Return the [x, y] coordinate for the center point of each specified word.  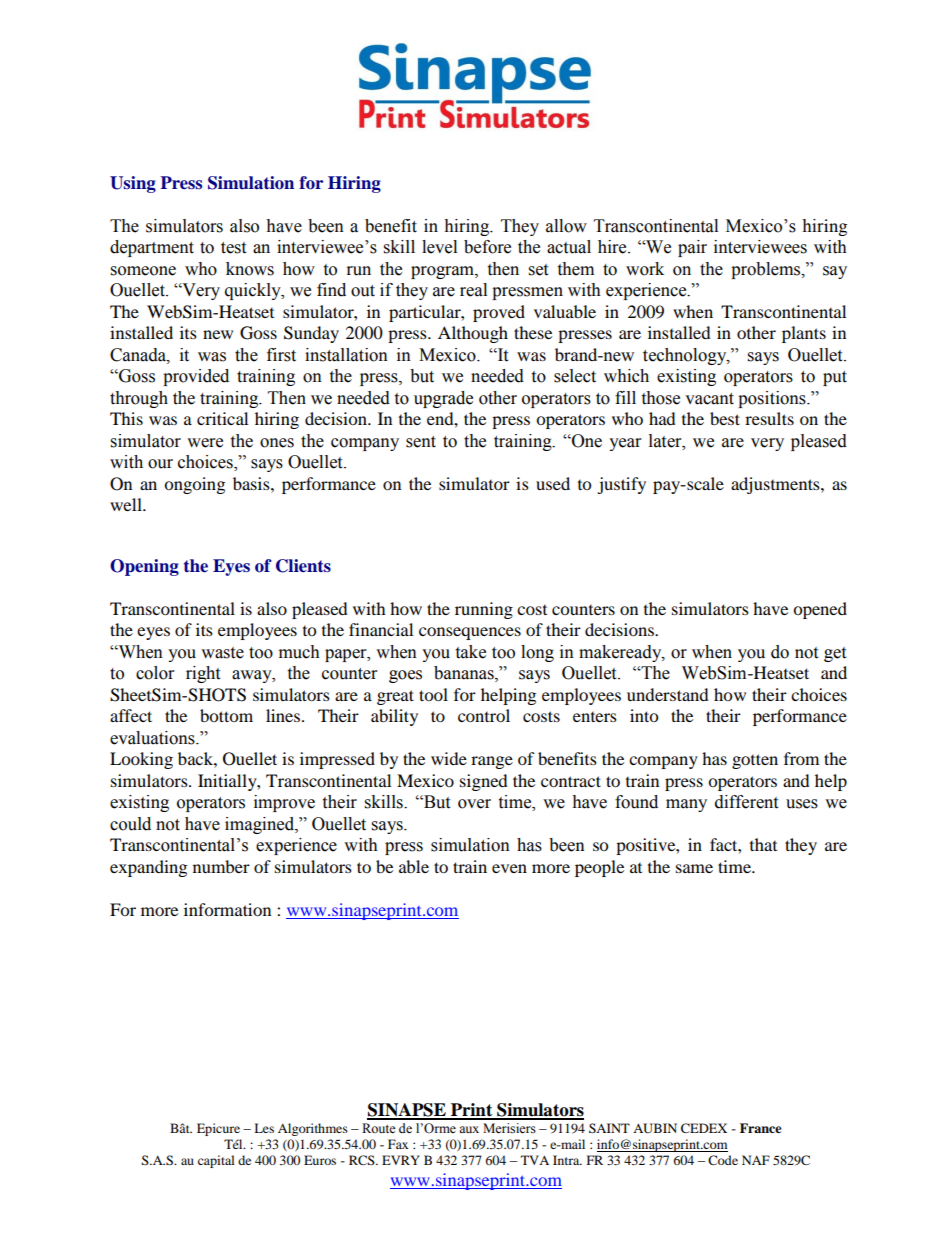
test [233, 248]
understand [668, 694]
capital [216, 1161]
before [487, 247]
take [470, 652]
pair [692, 248]
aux [469, 1129]
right [203, 674]
